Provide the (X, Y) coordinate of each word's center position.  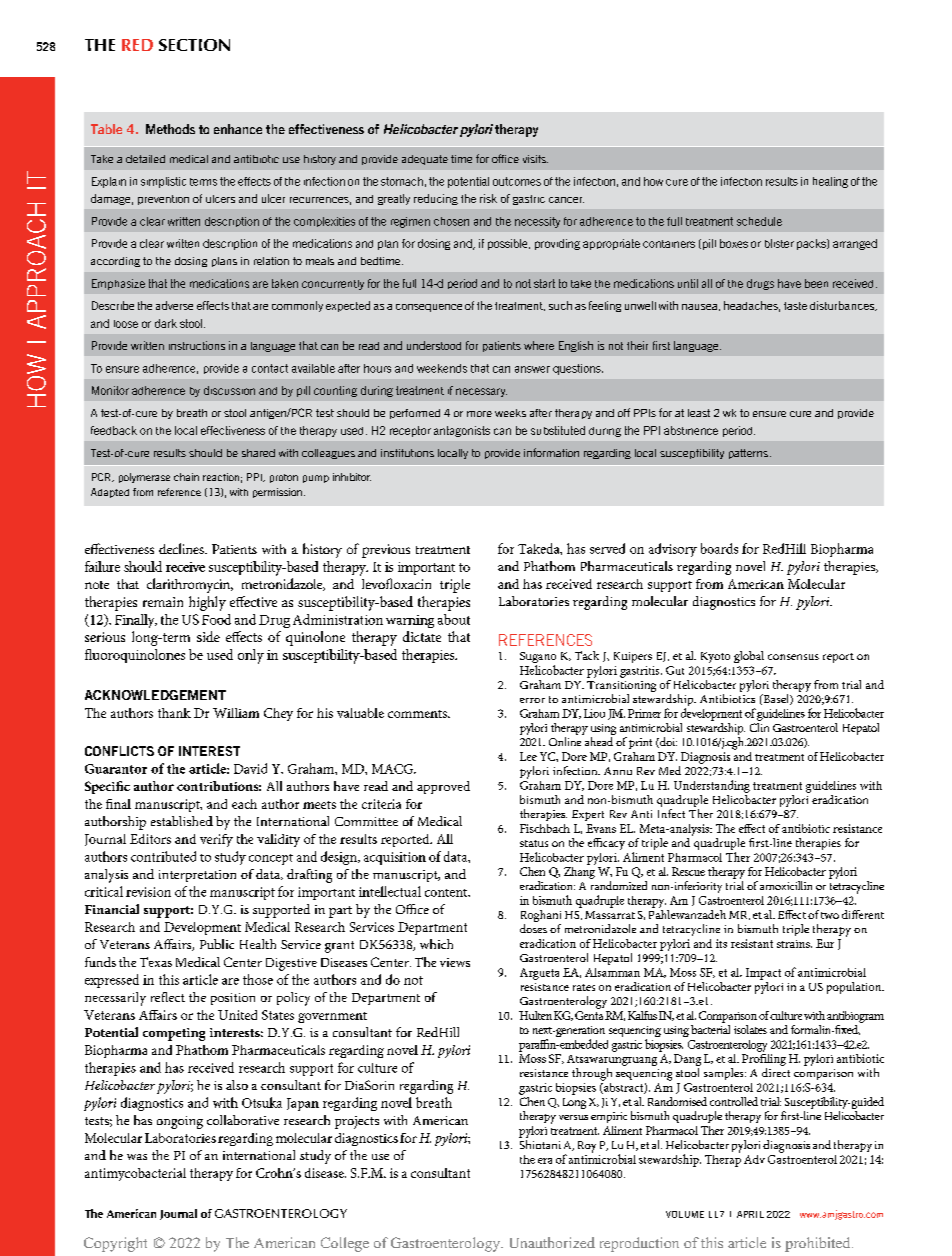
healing (830, 182)
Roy (587, 1147)
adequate (425, 160)
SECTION (194, 45)
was (137, 1157)
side (208, 636)
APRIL (750, 1214)
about (454, 619)
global (749, 657)
